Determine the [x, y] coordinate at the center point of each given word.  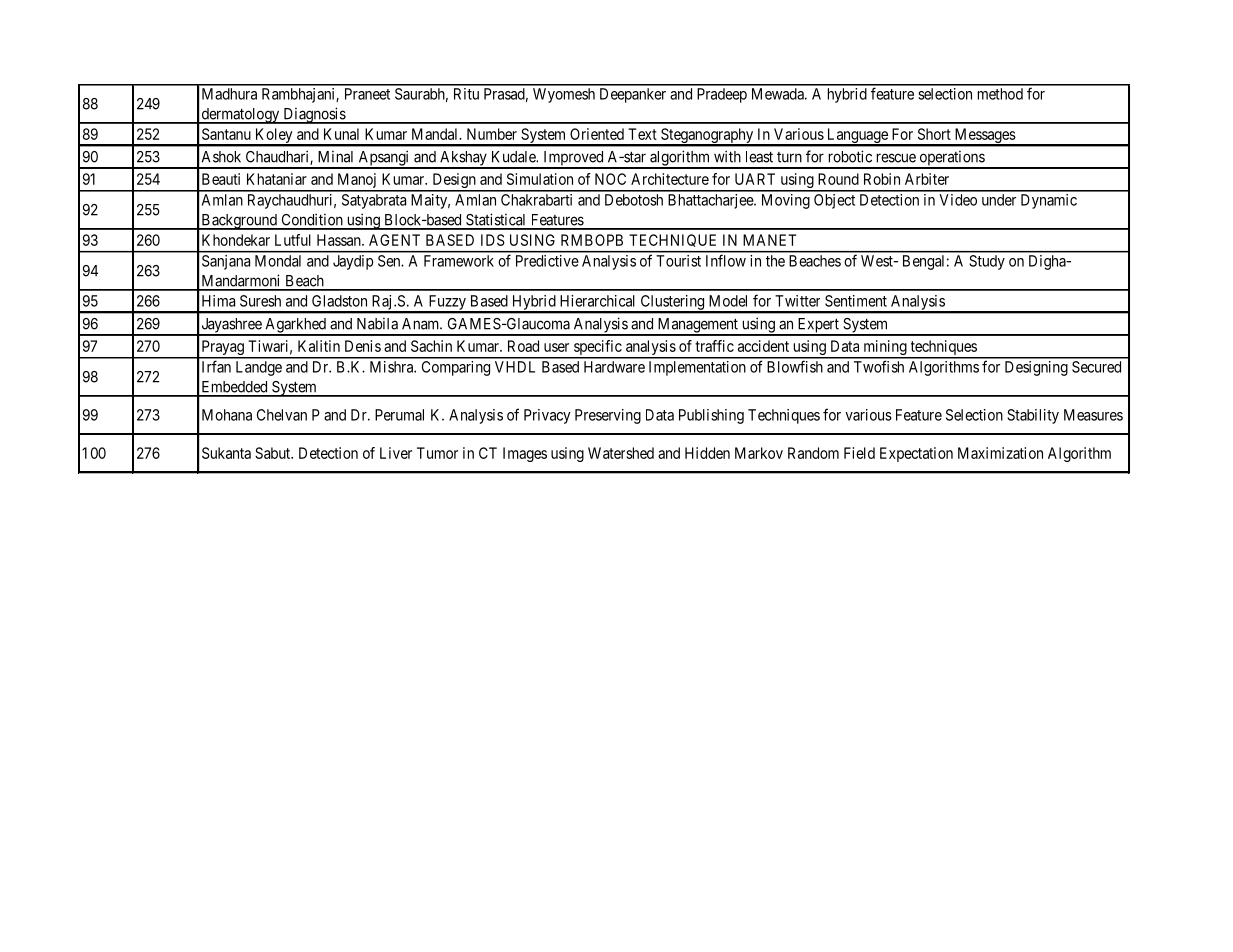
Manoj [357, 182]
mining [885, 349]
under [999, 200]
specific [597, 349]
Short [934, 134]
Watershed [621, 453]
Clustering [672, 303]
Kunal [341, 134]
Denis [363, 346]
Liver [396, 453]
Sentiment [856, 301]
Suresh [260, 301]
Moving [786, 201]
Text [642, 134]
